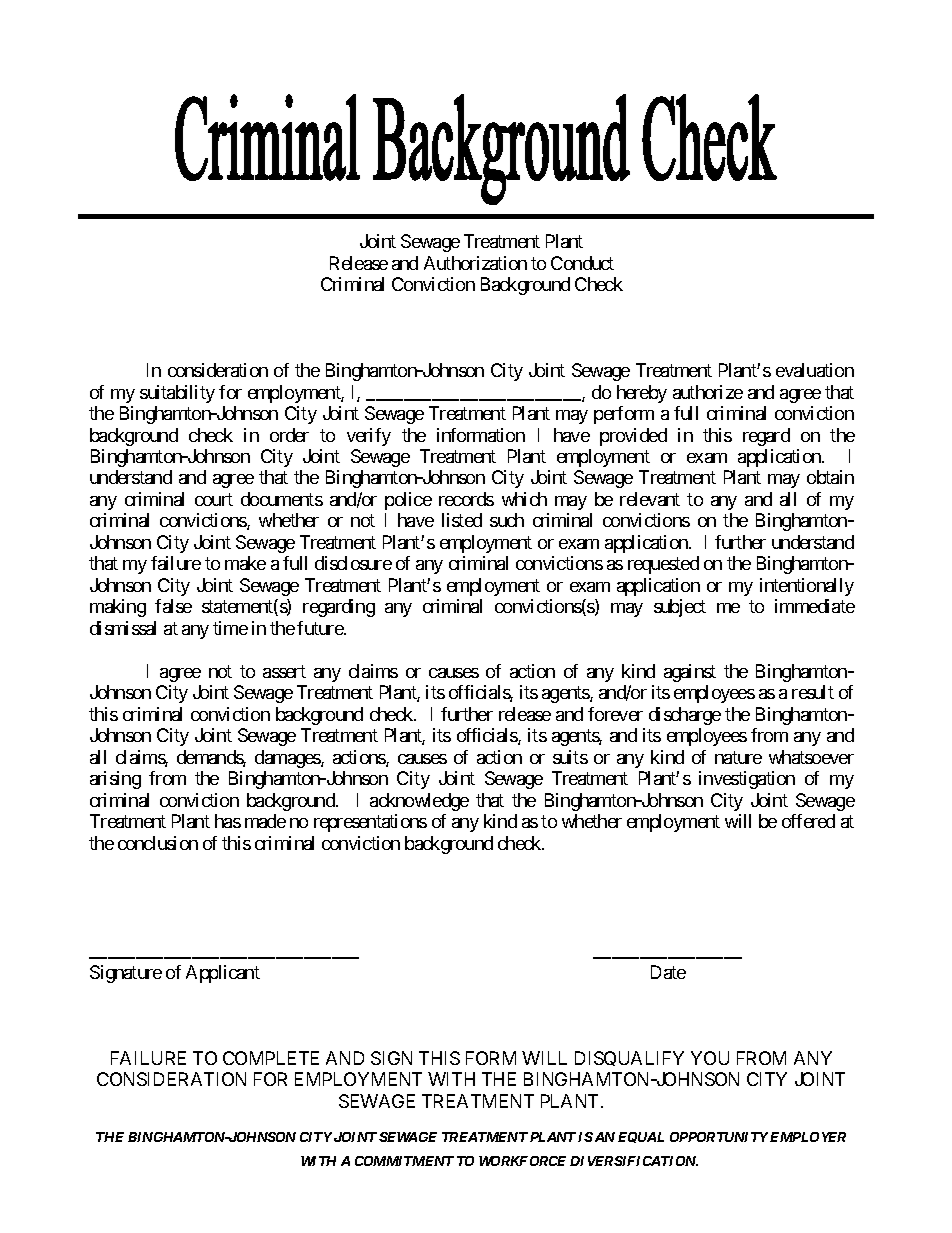  Describe the element at coordinates (475, 263) in the screenshot. I see `Authorization` at that location.
